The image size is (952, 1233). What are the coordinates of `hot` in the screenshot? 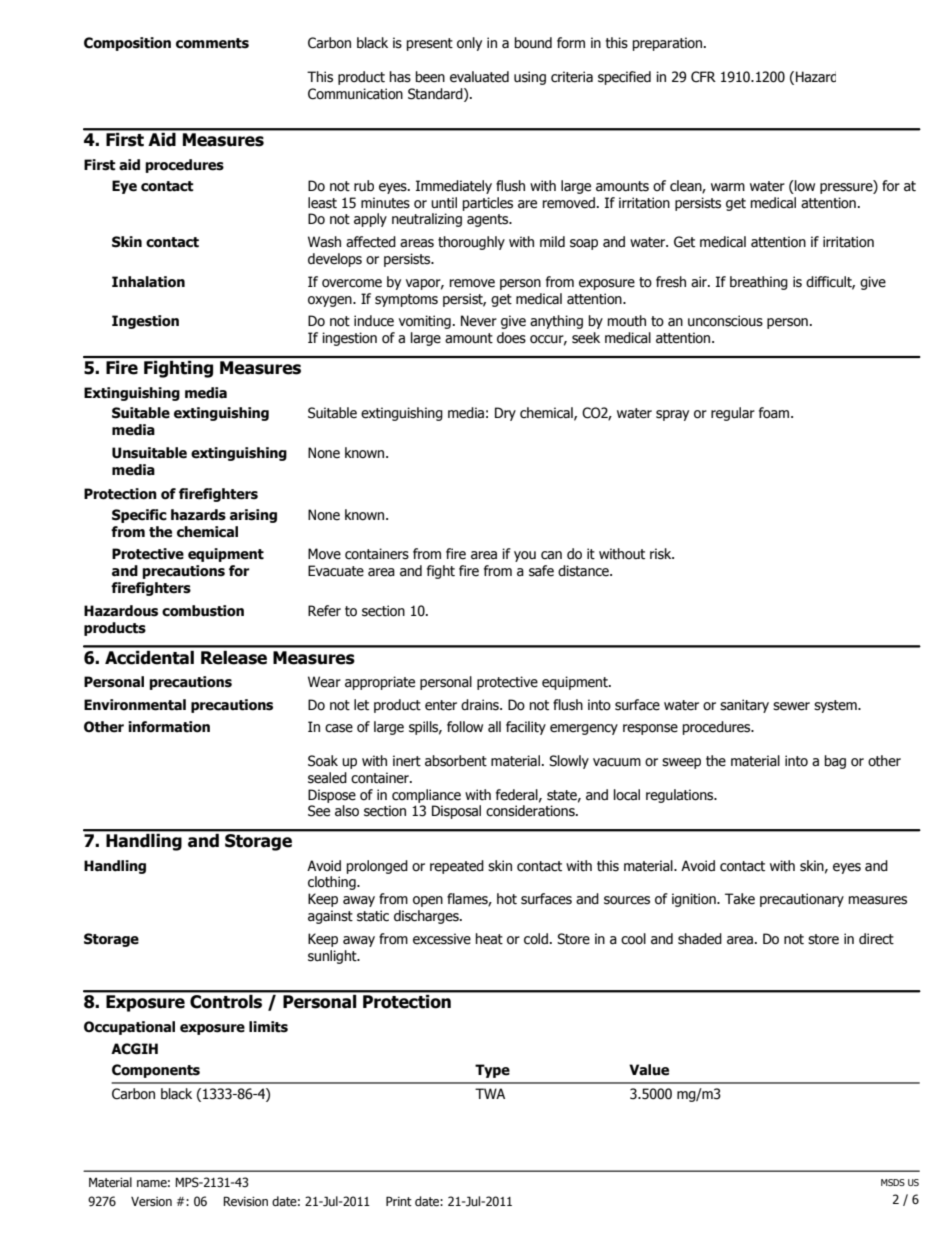 It's located at (507, 899).
